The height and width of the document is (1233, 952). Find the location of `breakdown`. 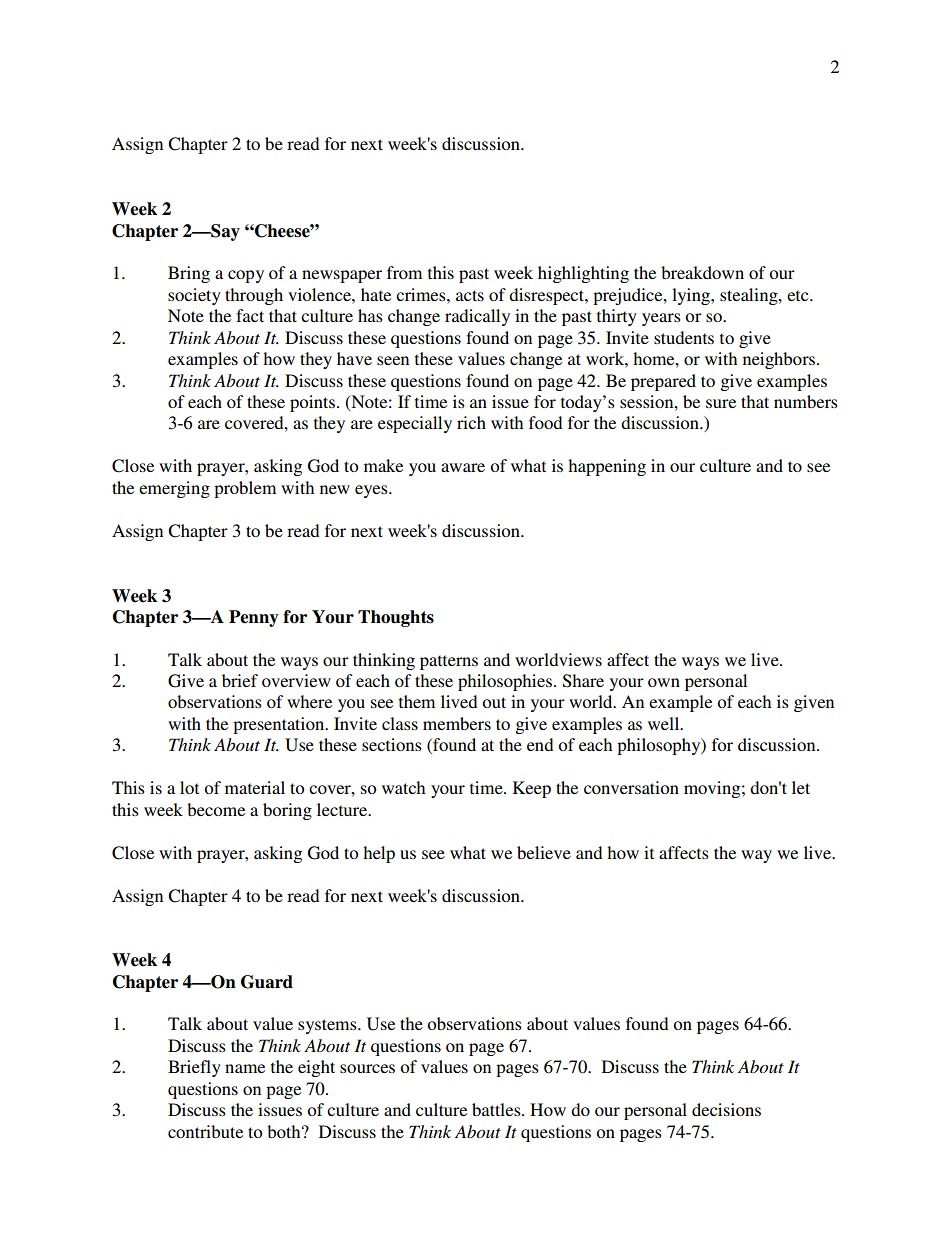

breakdown is located at coordinates (702, 272).
